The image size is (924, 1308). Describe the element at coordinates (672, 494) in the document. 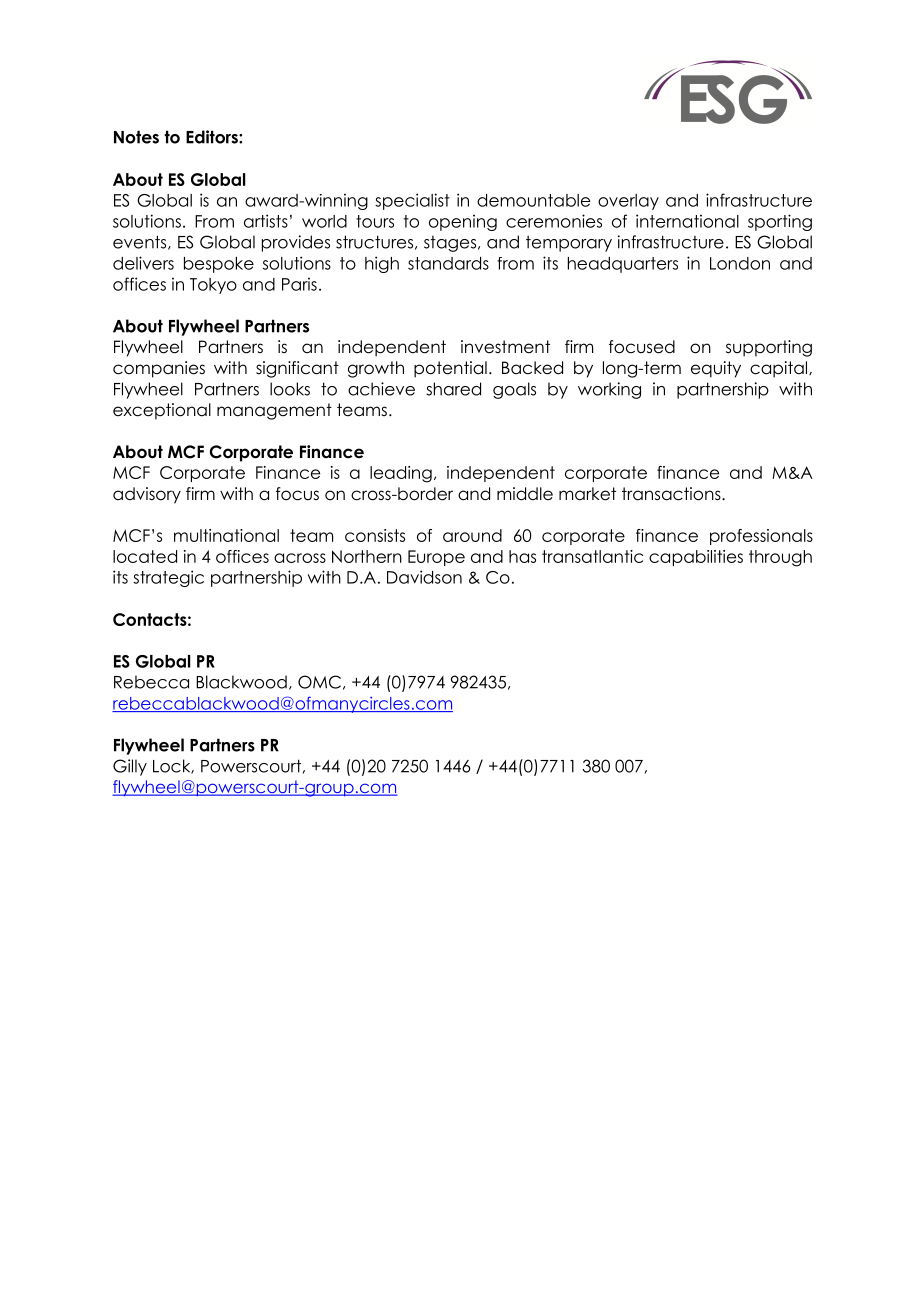

I see `transactions` at that location.
